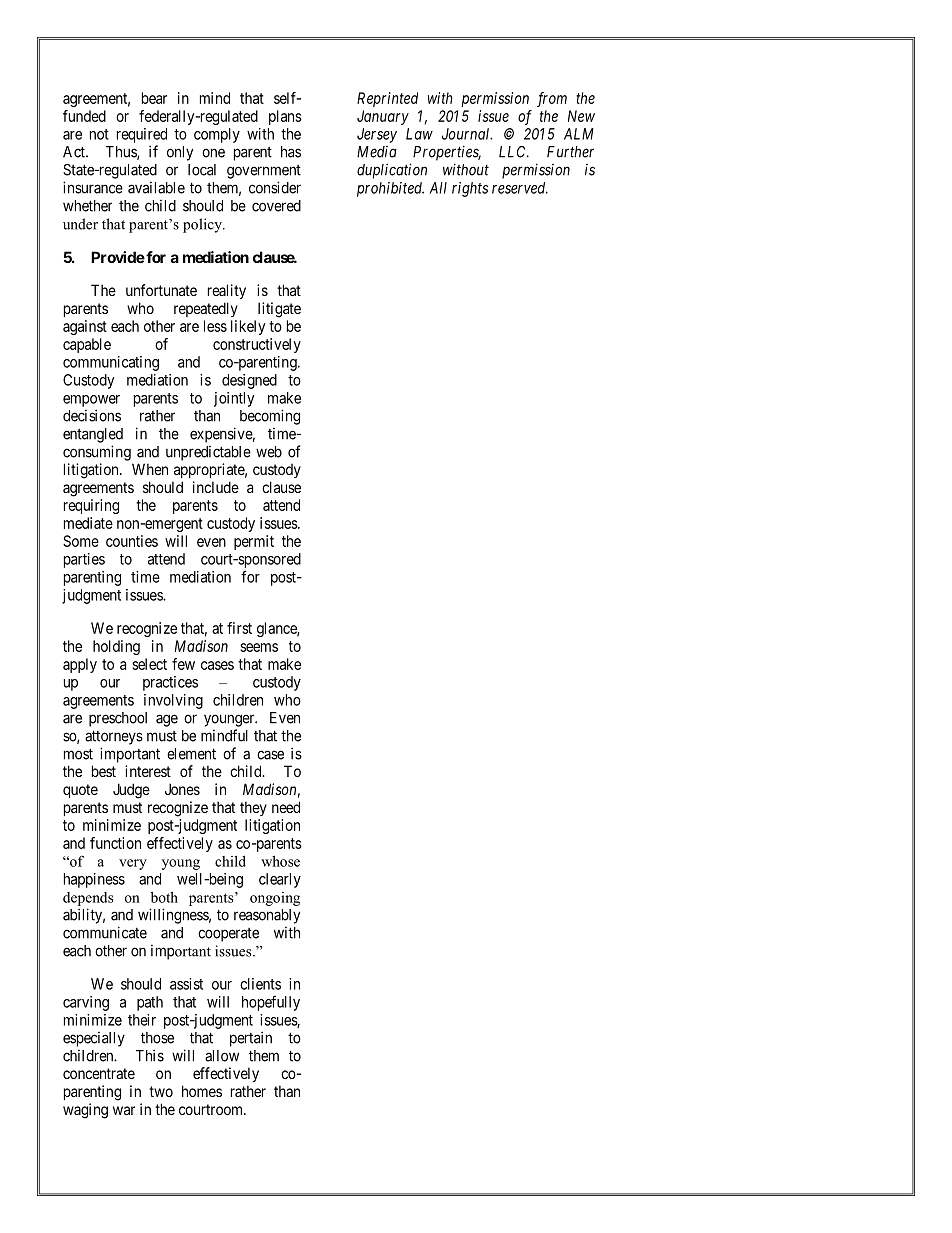 This image has width=952, height=1233. What do you see at coordinates (291, 152) in the image?
I see `has` at bounding box center [291, 152].
